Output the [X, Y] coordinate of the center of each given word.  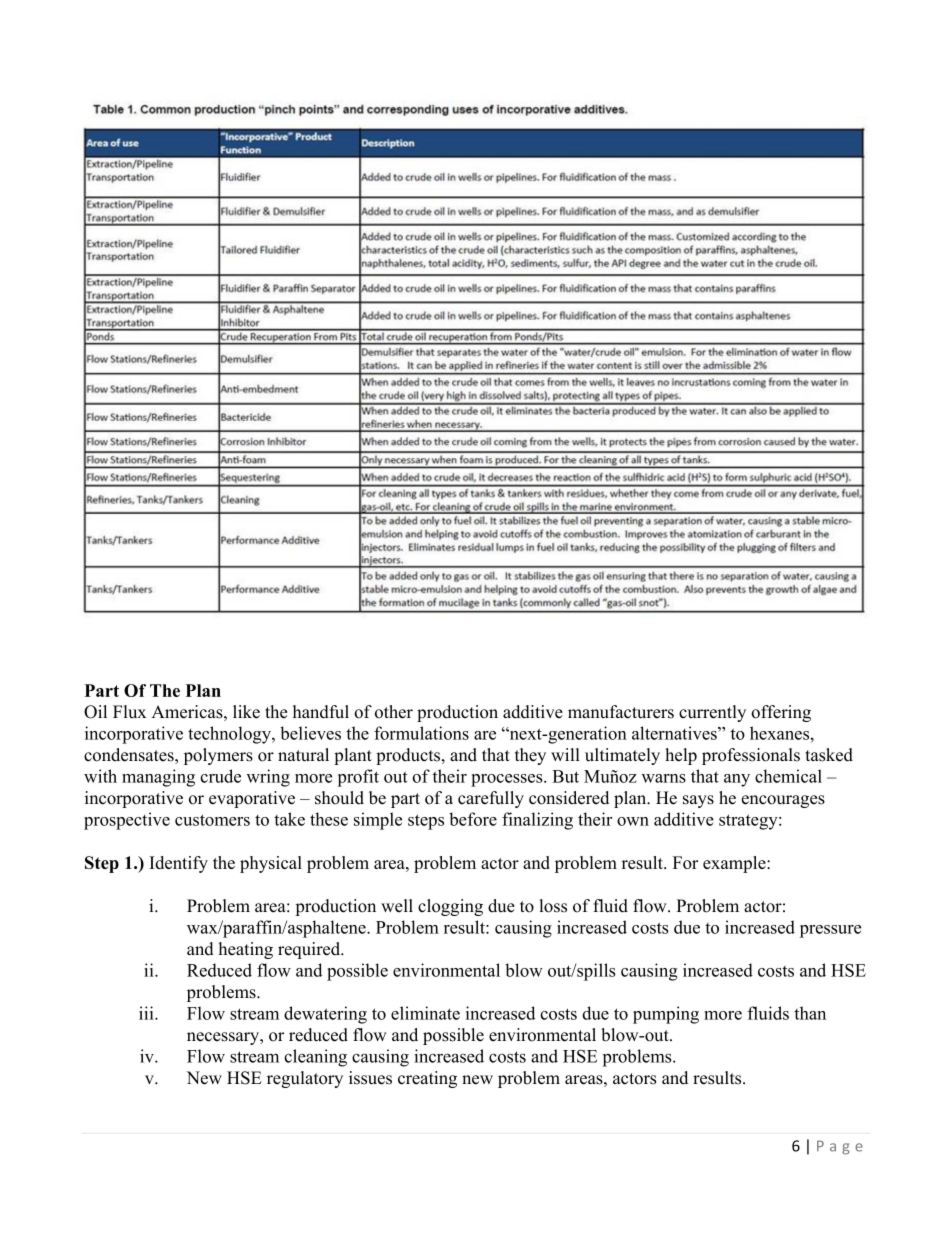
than [810, 1013]
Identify [178, 864]
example [735, 864]
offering [781, 713]
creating [427, 1079]
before [473, 819]
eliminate [425, 1013]
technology [230, 735]
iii [147, 1013]
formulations [421, 733]
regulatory [305, 1079]
